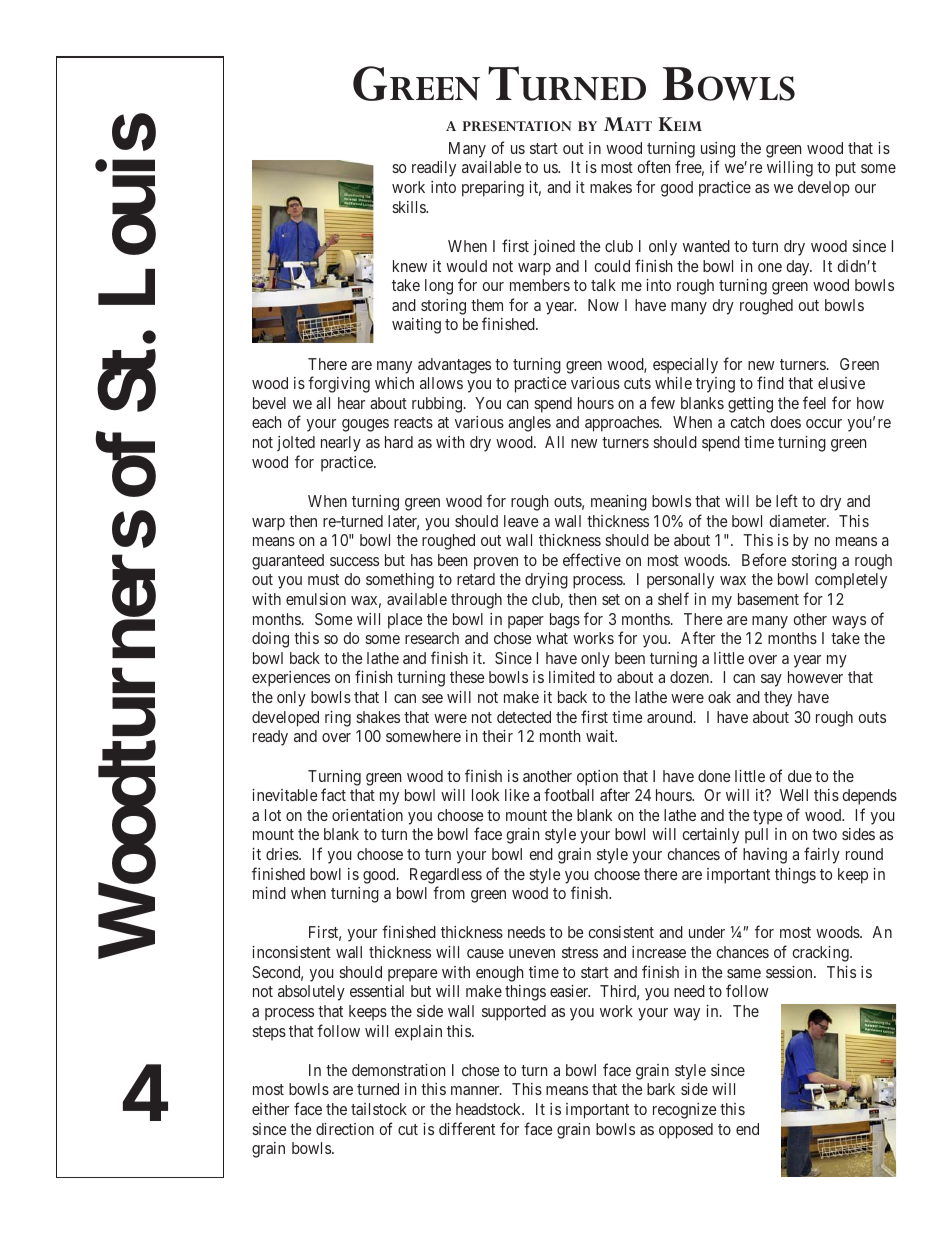 Image resolution: width=952 pixels, height=1233 pixels. I want to click on direction, so click(345, 1129).
